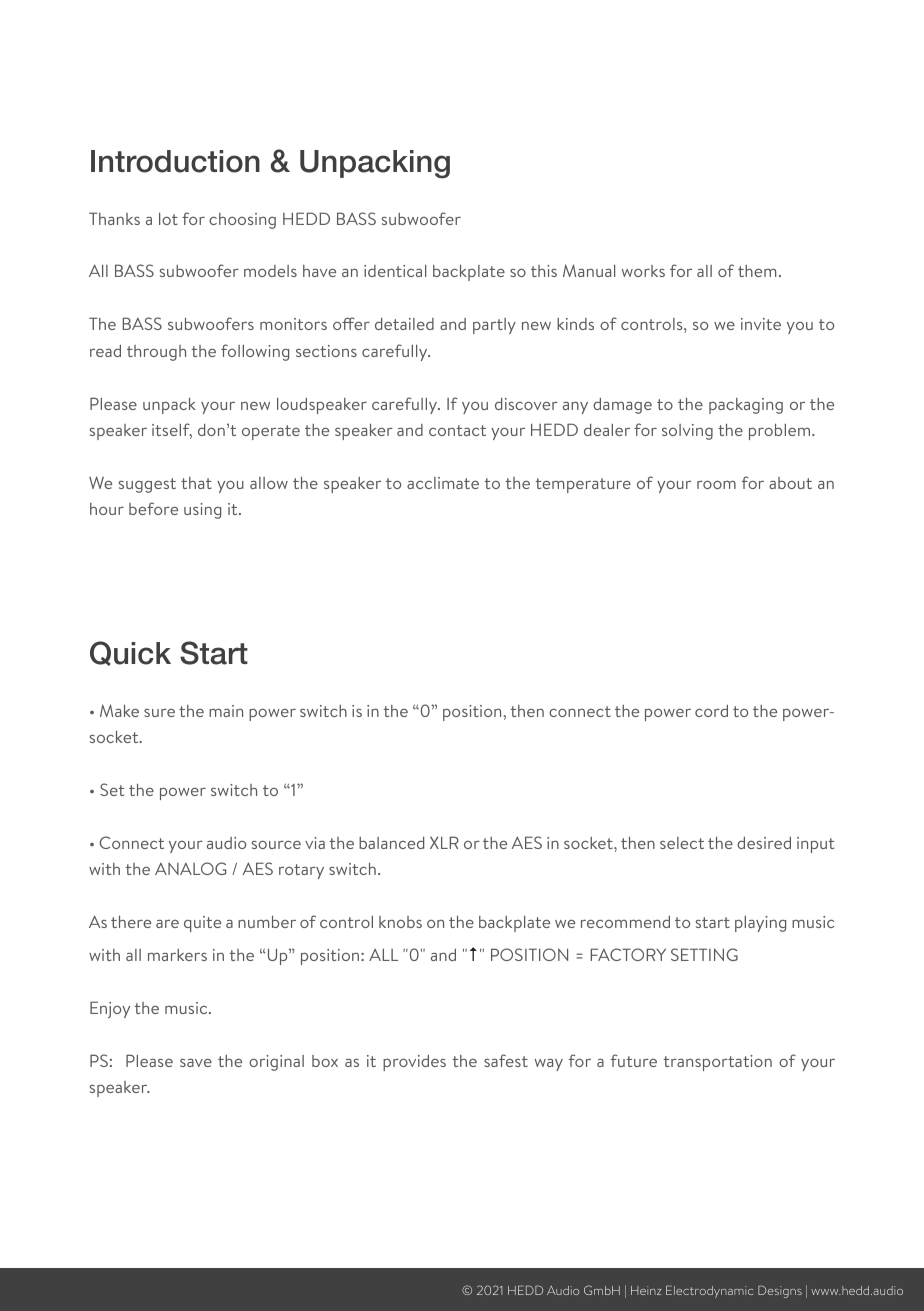 The height and width of the screenshot is (1311, 924). Describe the element at coordinates (196, 1063) in the screenshot. I see `save` at that location.
